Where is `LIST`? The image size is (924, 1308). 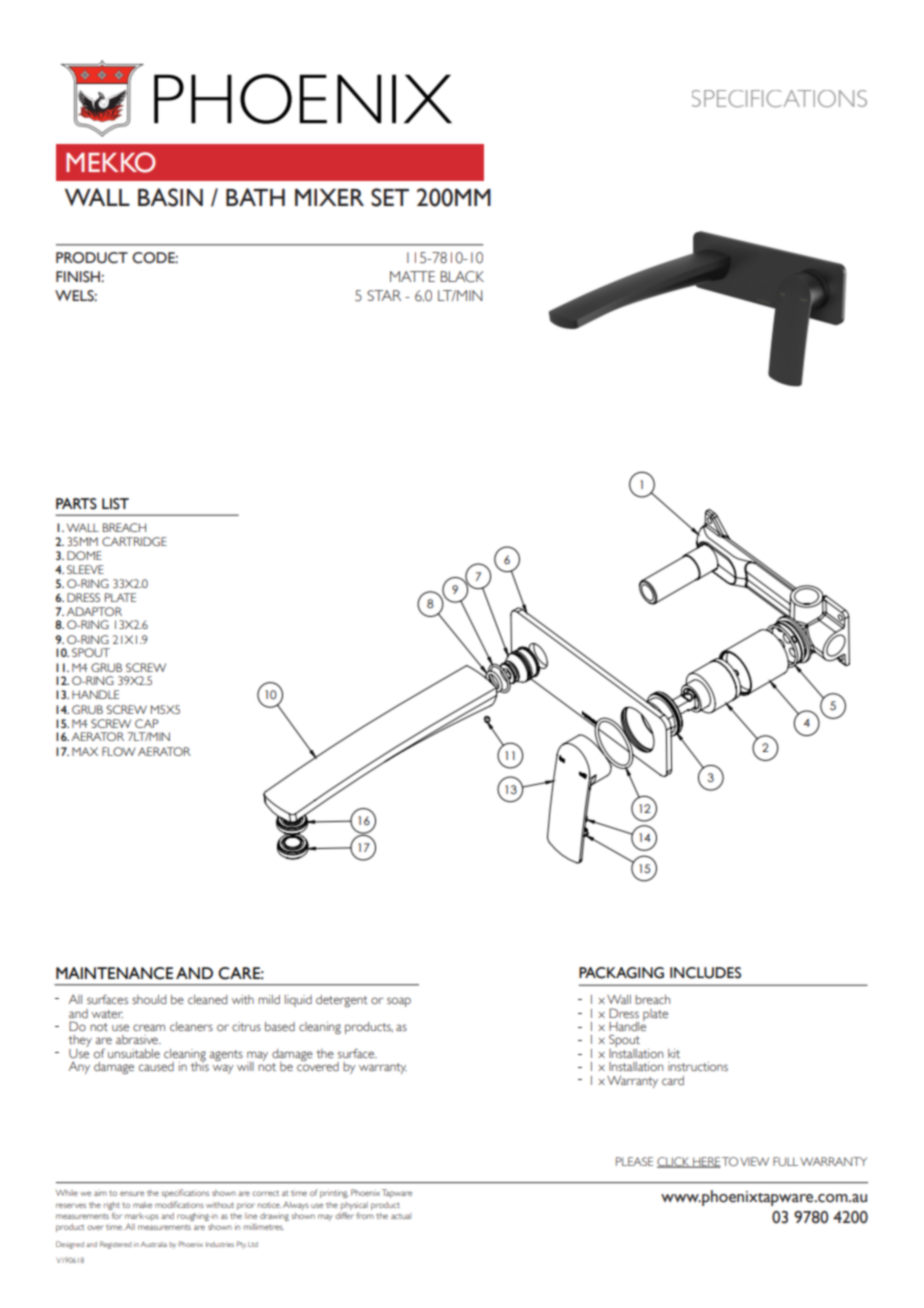
LIST is located at coordinates (115, 504).
